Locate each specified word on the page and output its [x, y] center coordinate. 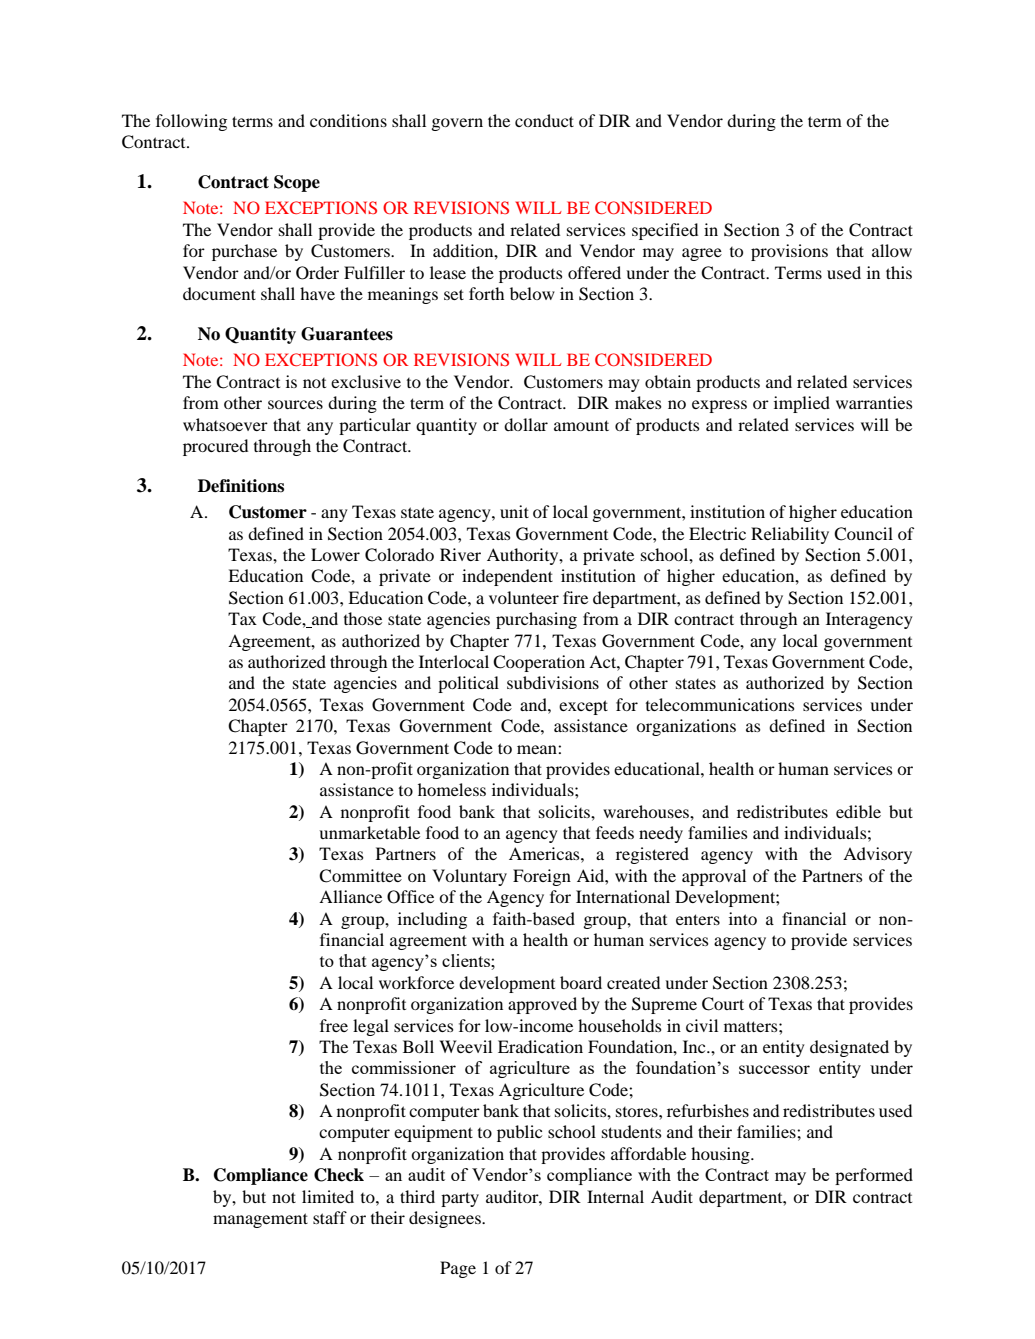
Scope [297, 183]
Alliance [350, 896]
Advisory [877, 855]
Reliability [790, 535]
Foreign [542, 877]
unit [514, 511]
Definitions [241, 486]
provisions [789, 252]
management [260, 1220]
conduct [544, 120]
